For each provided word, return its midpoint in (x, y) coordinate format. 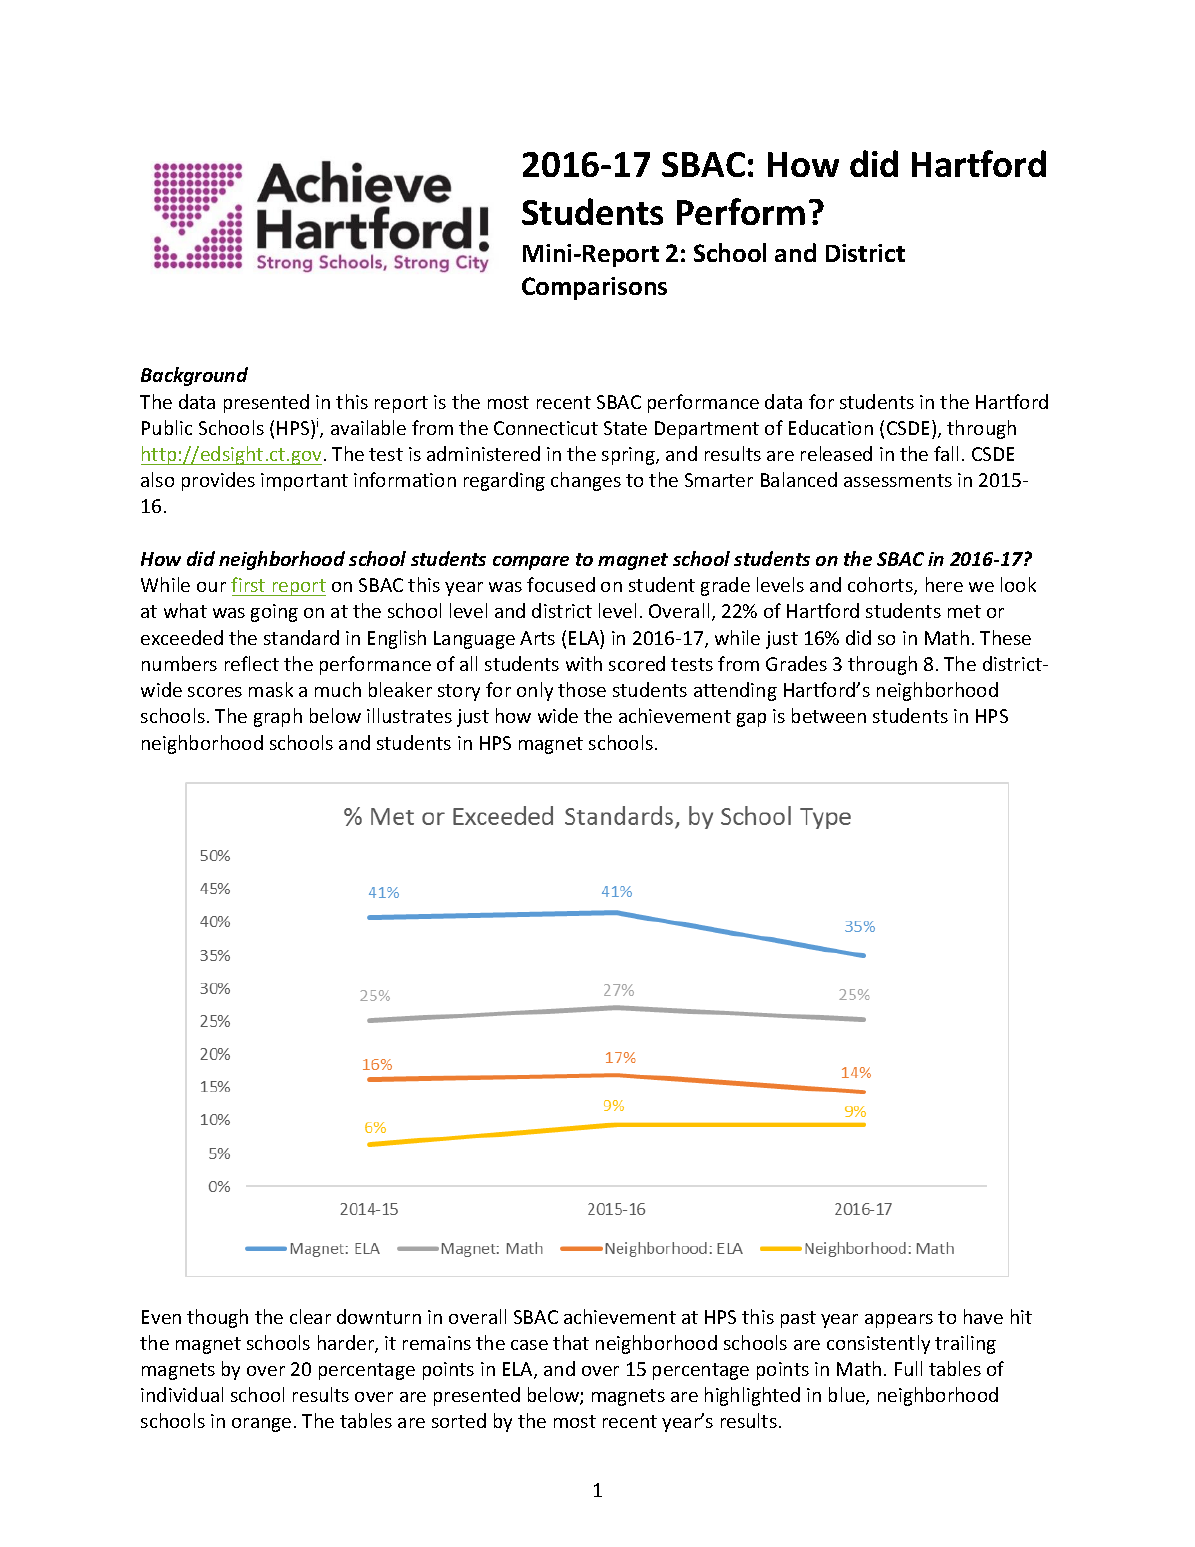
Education (831, 427)
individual (182, 1394)
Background (194, 376)
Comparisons (594, 288)
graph (278, 717)
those (582, 689)
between (829, 715)
